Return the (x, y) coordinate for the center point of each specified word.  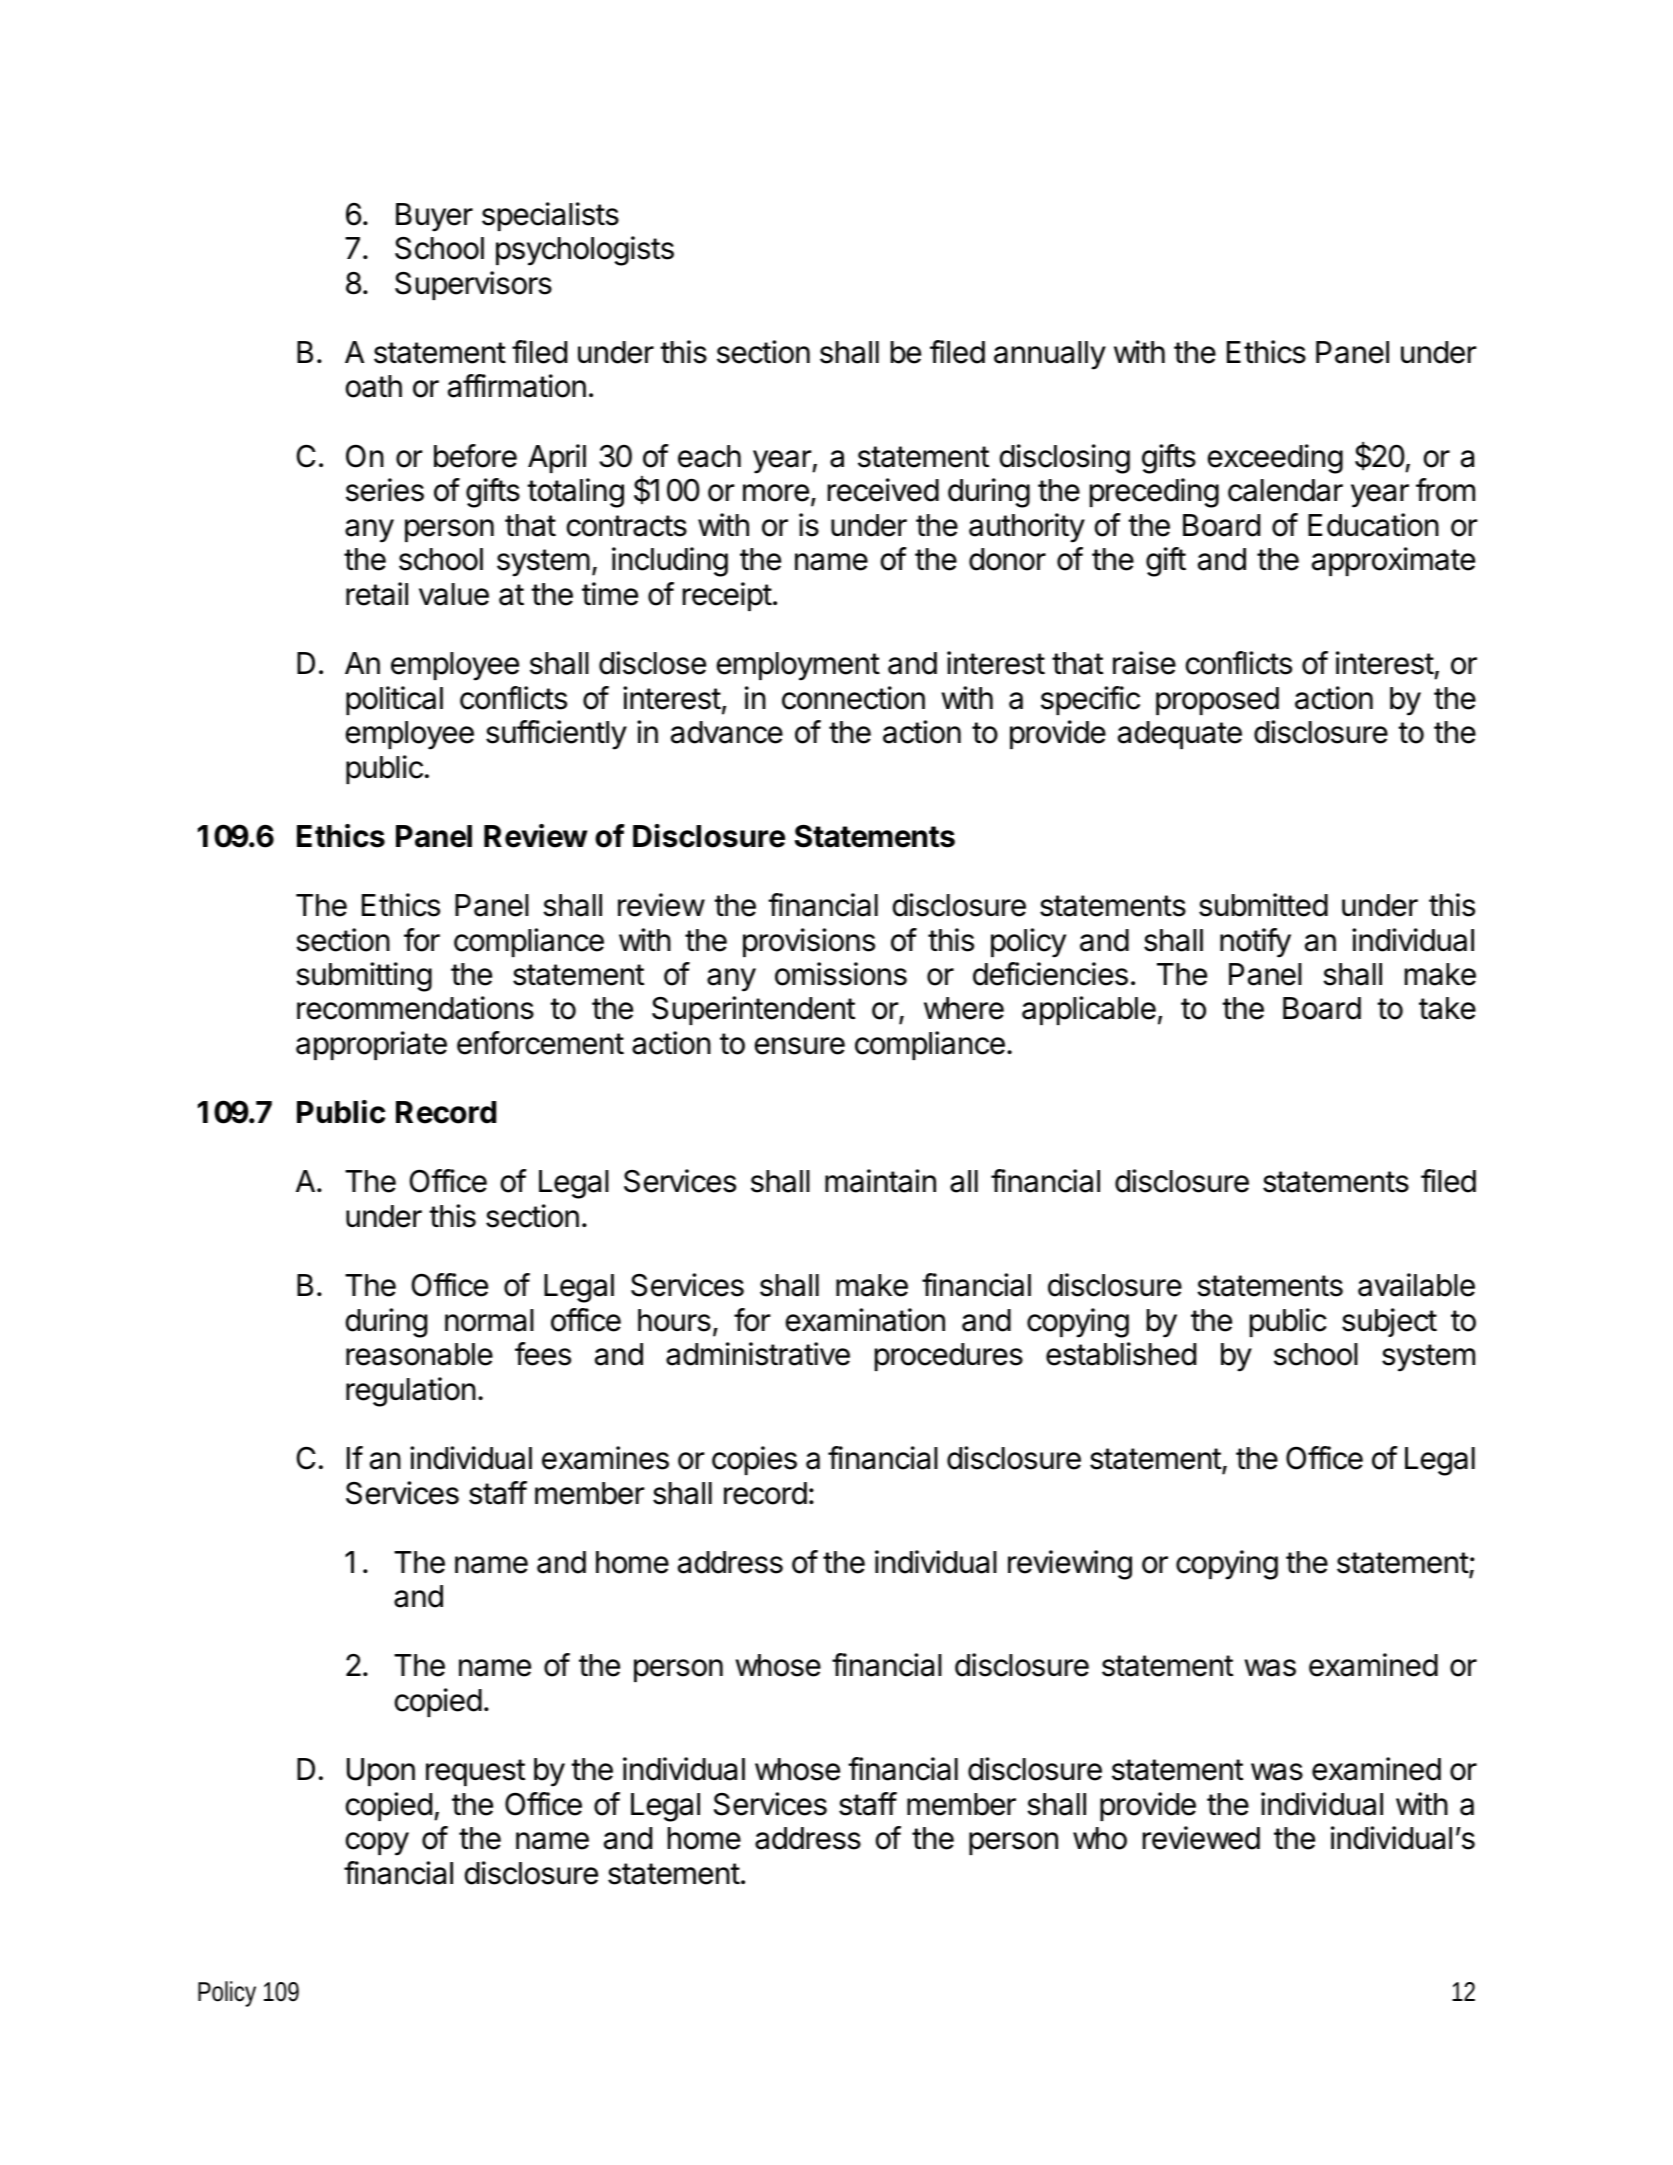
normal (489, 1320)
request (475, 1772)
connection (853, 698)
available (1416, 1285)
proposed (1217, 701)
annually (1050, 355)
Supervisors (473, 285)
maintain (880, 1181)
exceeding (1275, 459)
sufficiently (556, 735)
